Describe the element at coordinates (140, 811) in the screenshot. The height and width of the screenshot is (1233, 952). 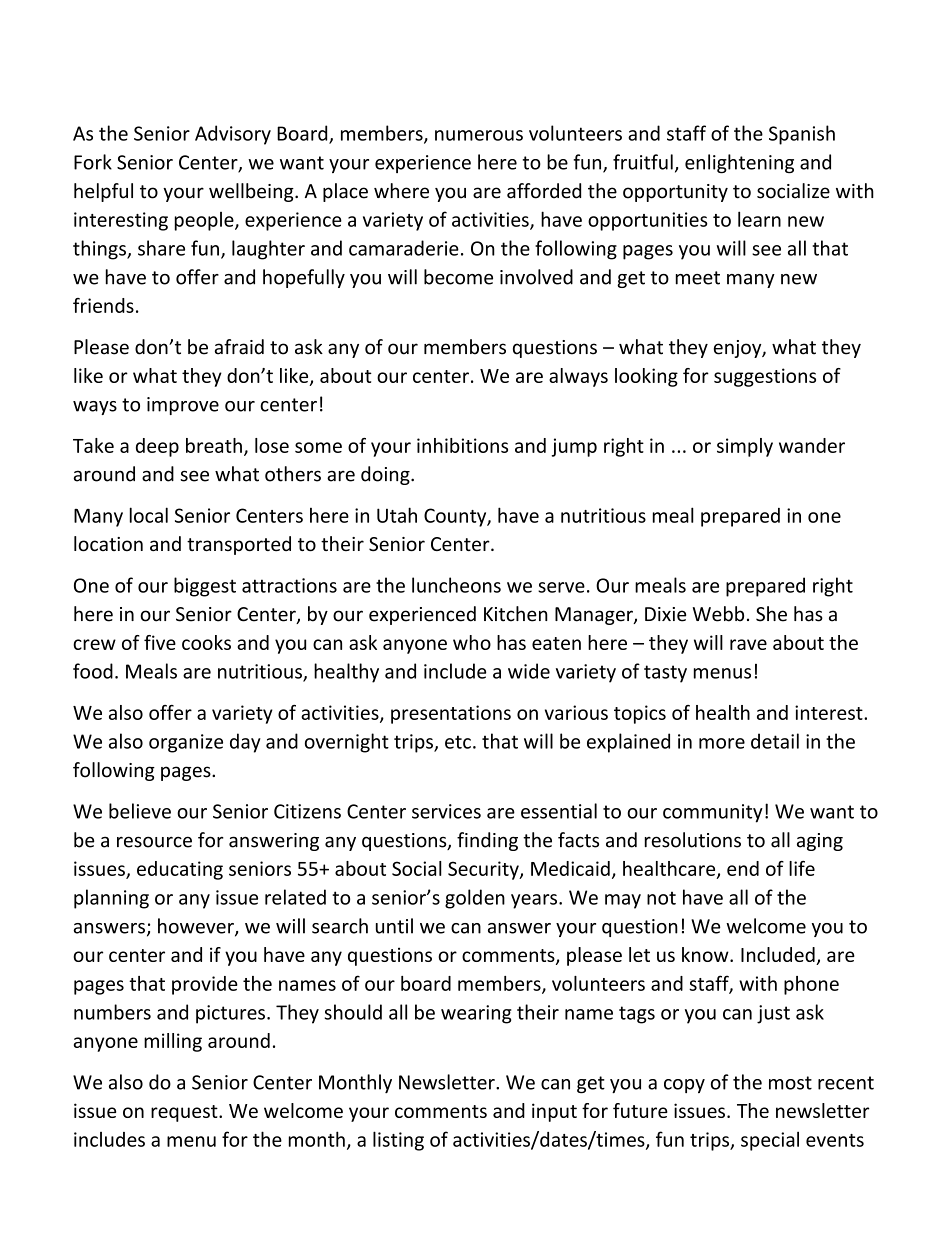
I see `believe` at that location.
